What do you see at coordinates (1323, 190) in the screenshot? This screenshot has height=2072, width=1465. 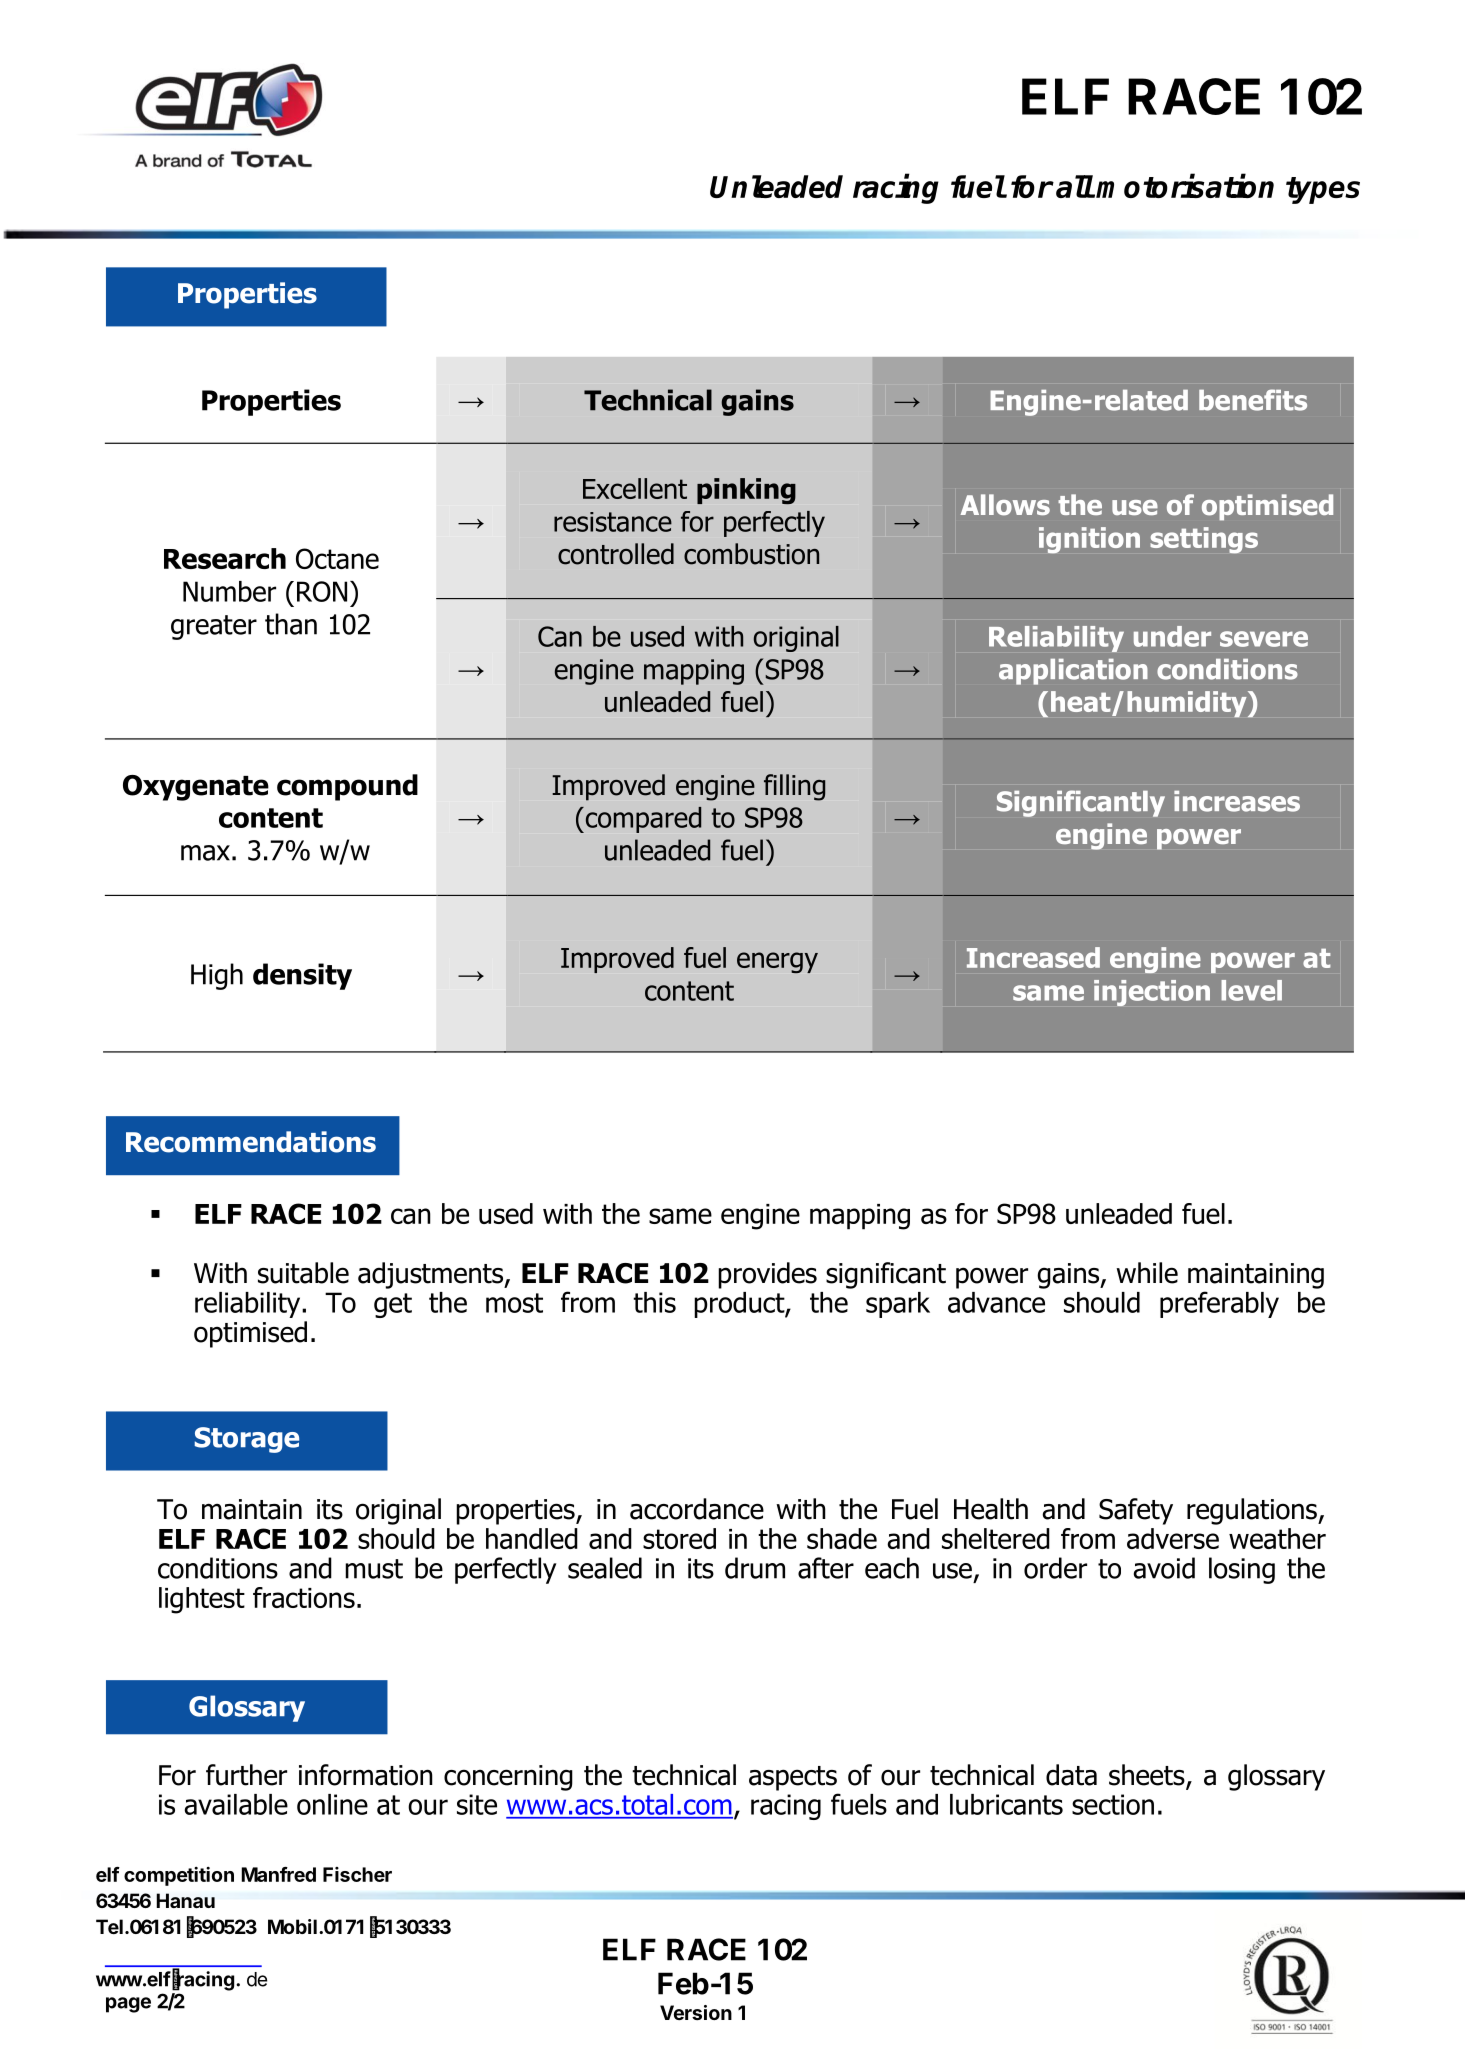 I see `types` at bounding box center [1323, 190].
